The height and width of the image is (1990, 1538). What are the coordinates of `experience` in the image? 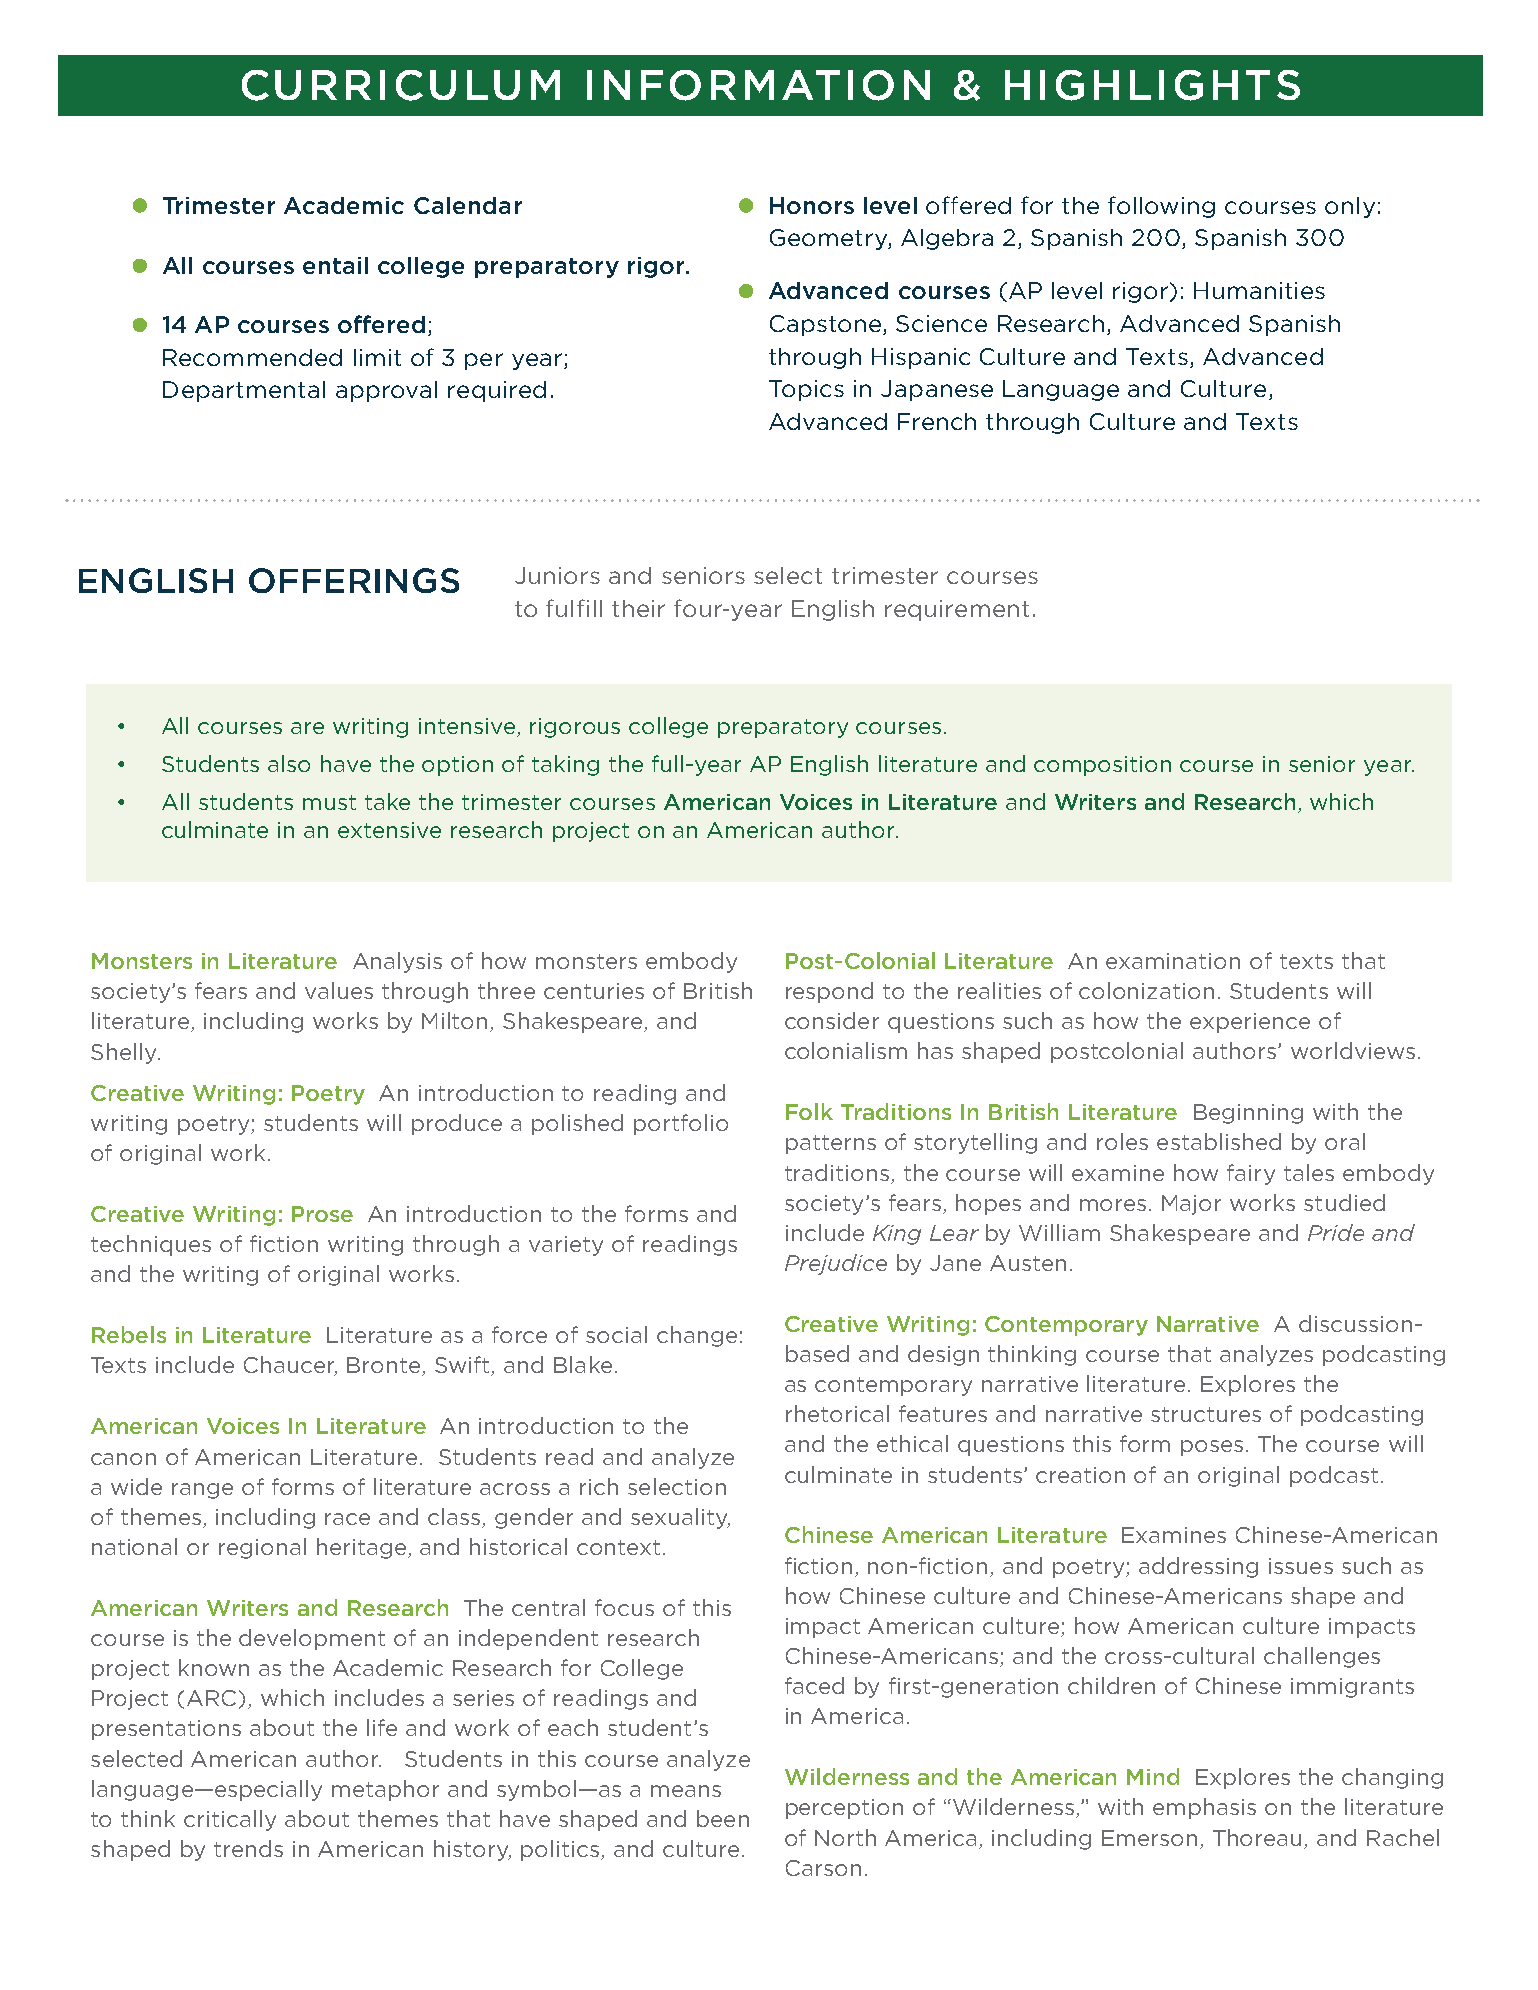 It's located at (1250, 1023).
